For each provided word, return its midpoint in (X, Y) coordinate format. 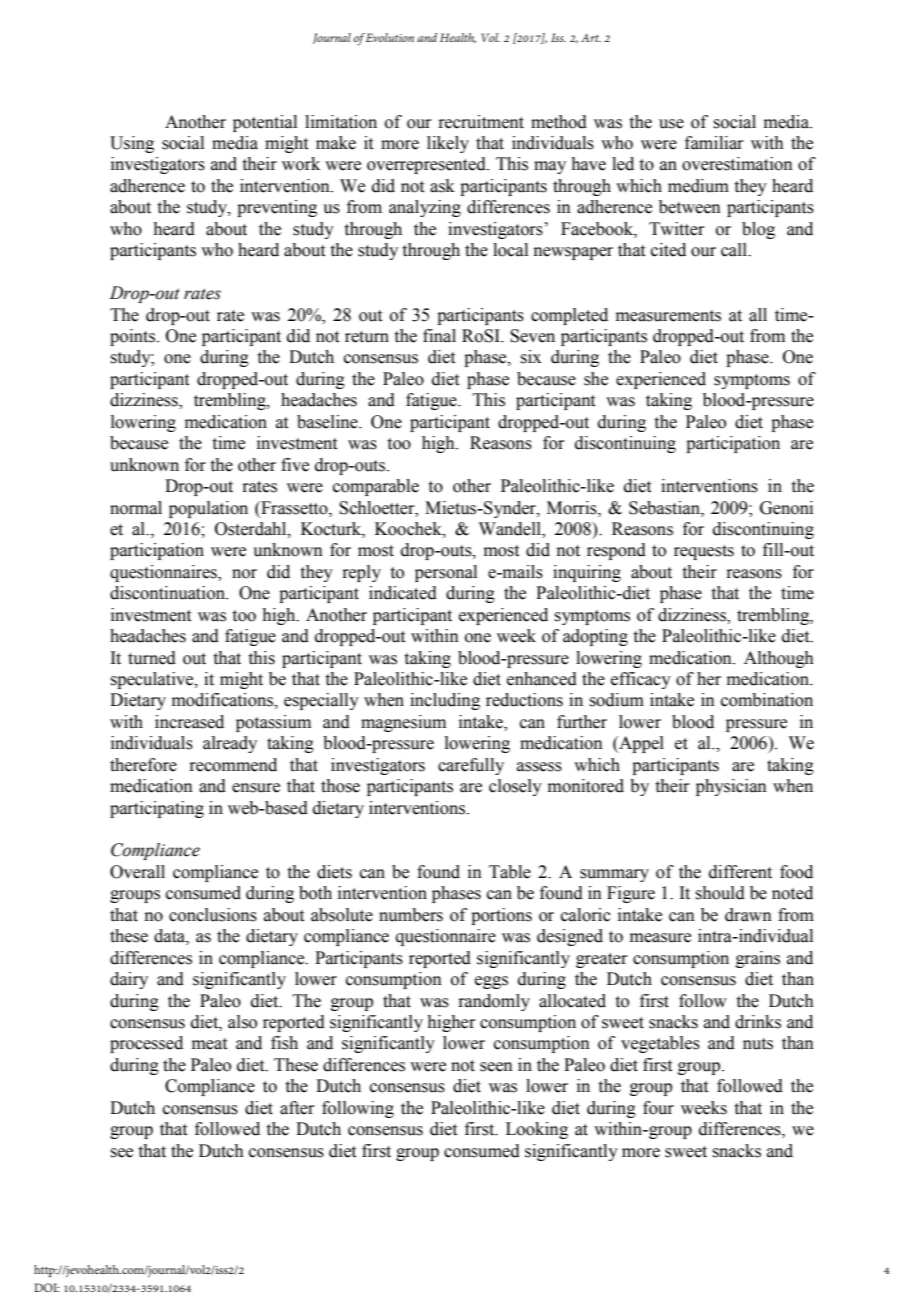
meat (209, 1044)
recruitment (481, 122)
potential (265, 123)
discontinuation (168, 593)
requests (704, 552)
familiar (714, 143)
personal (446, 573)
